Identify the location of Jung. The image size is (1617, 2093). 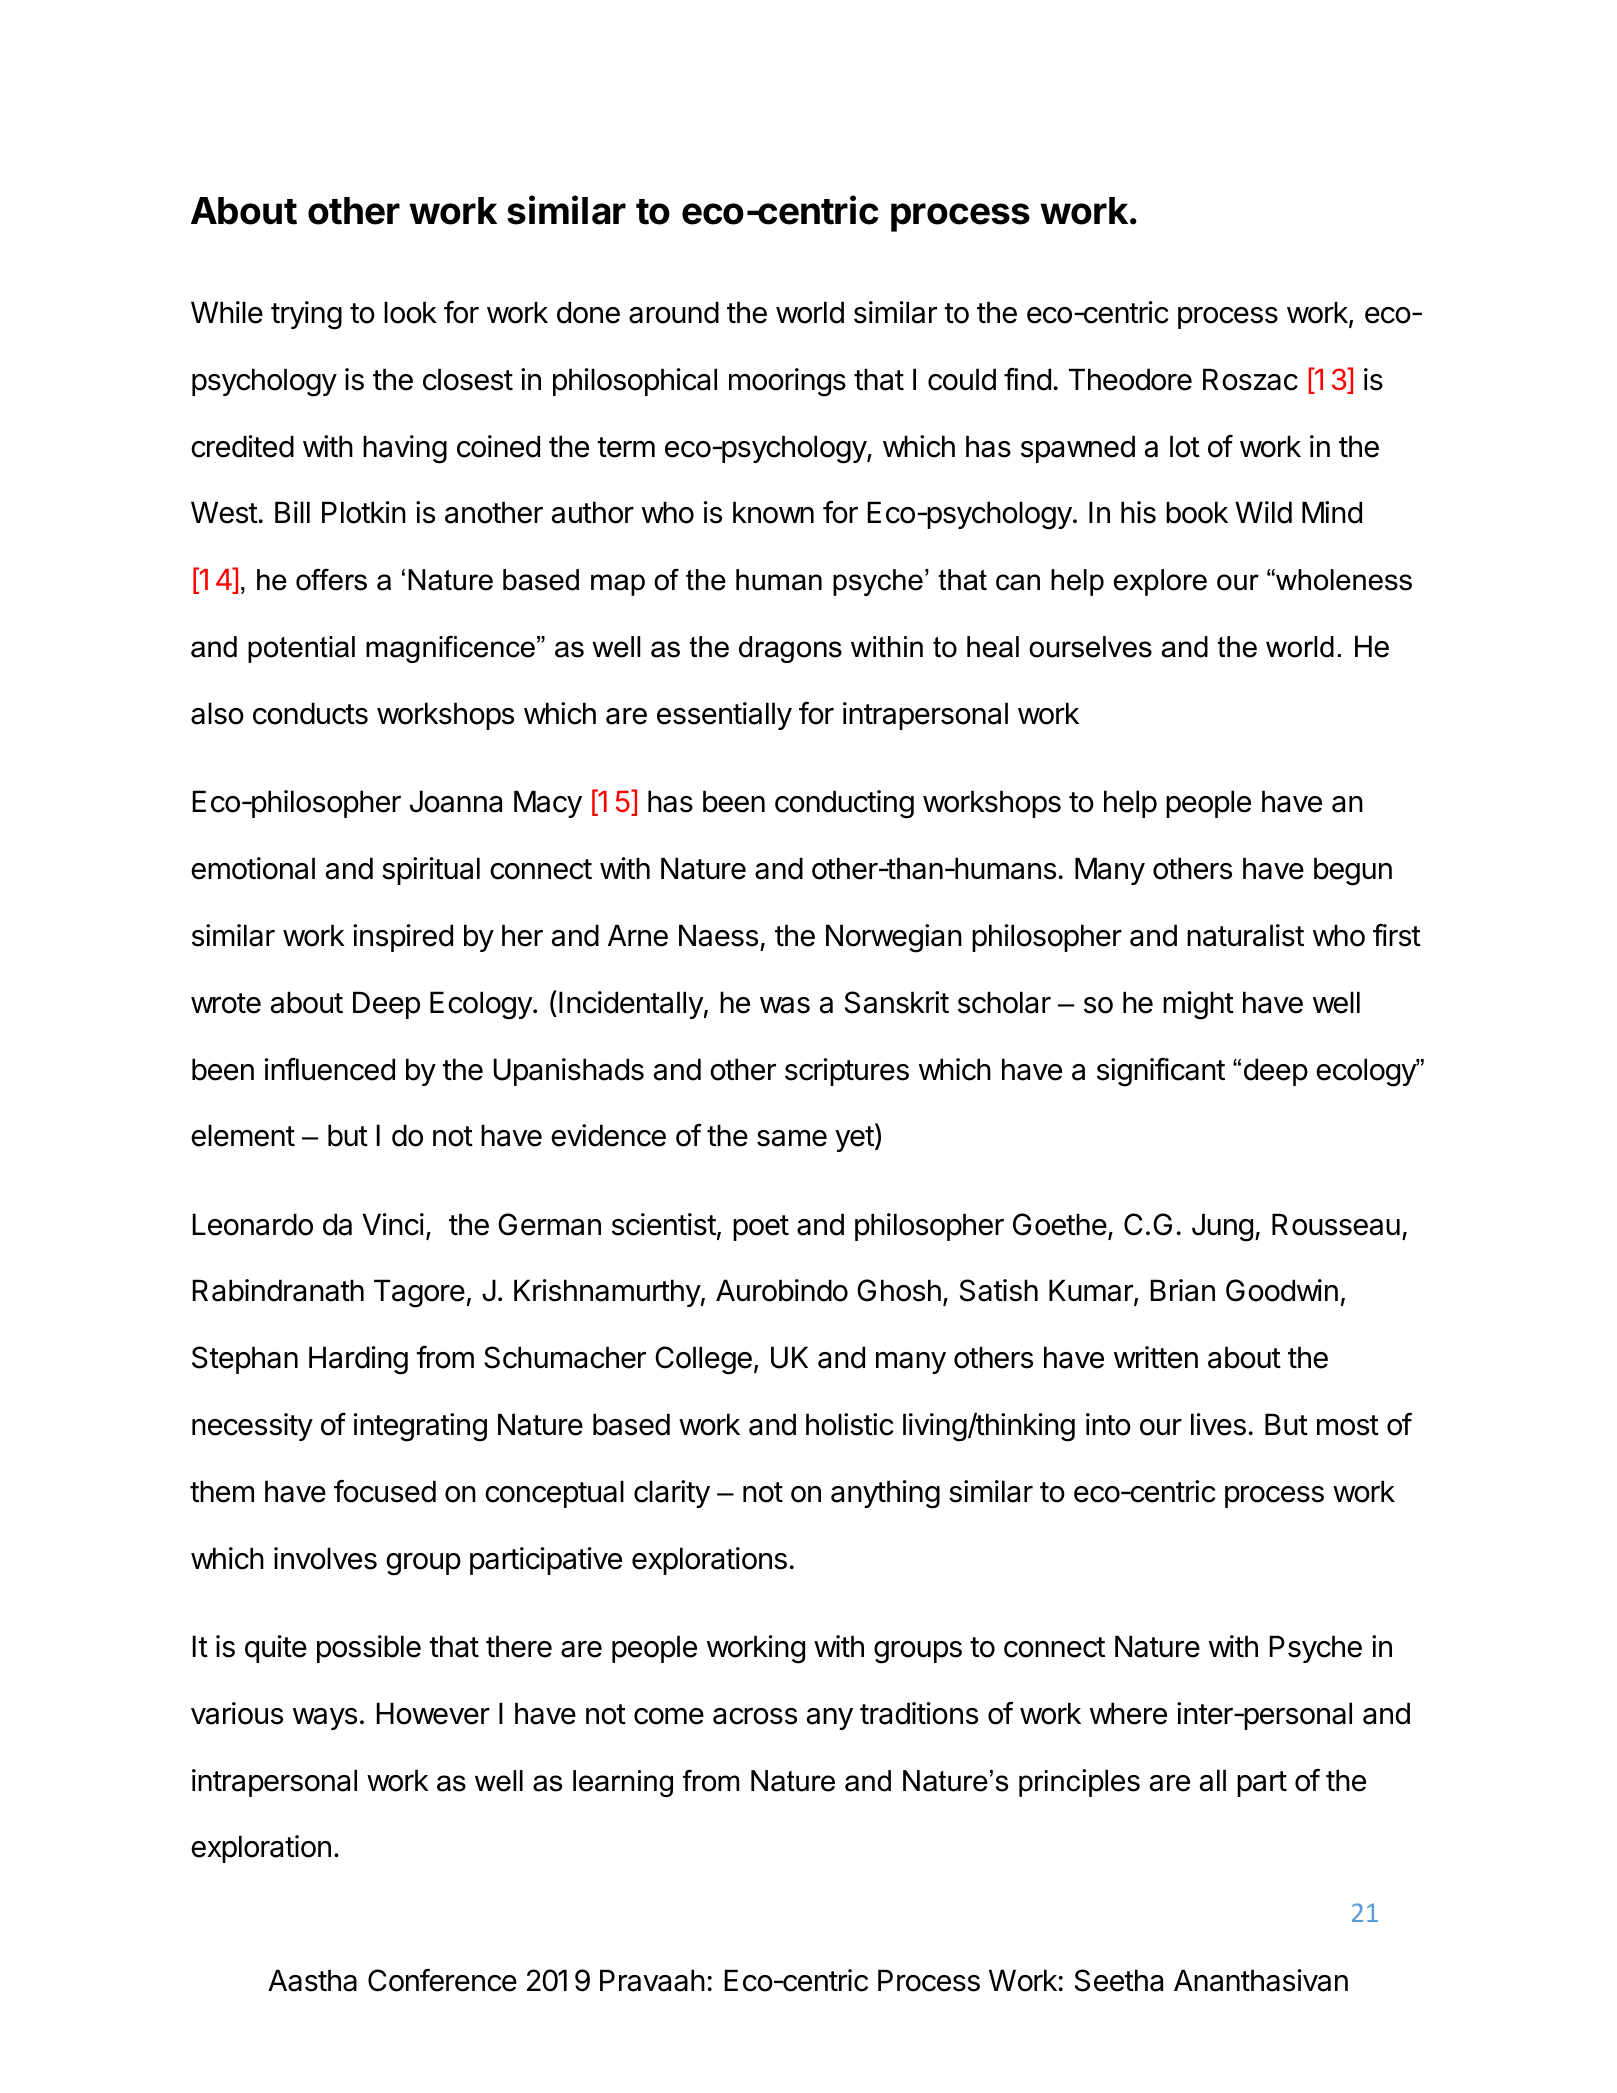
(1222, 1227).
